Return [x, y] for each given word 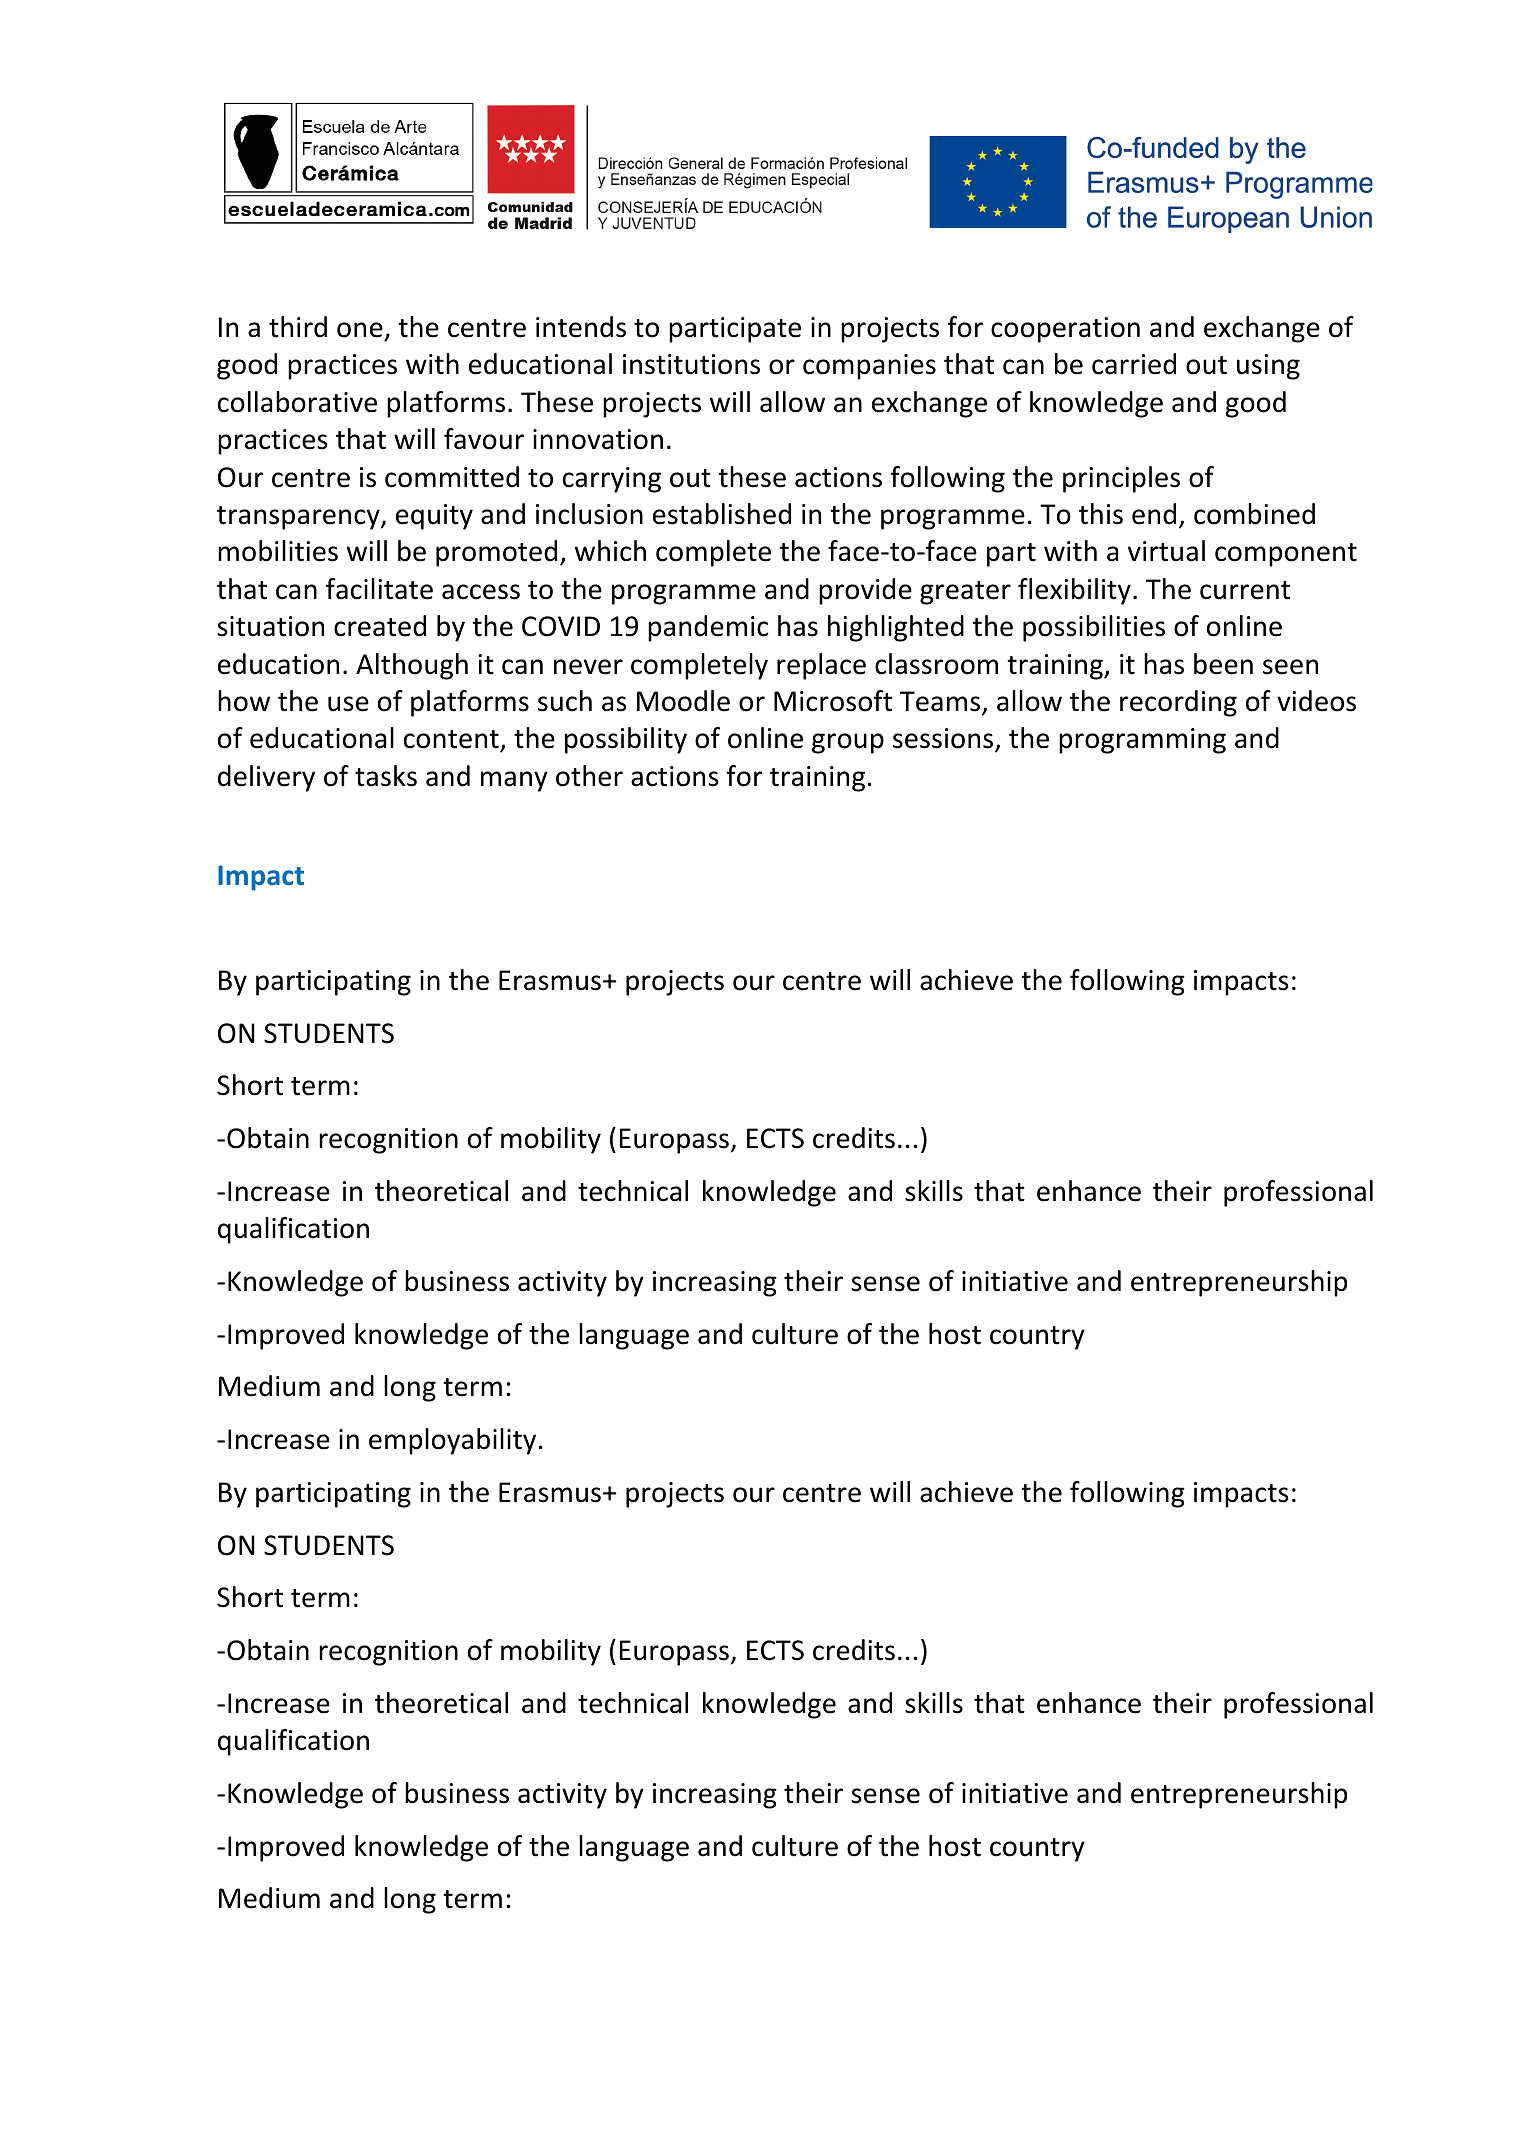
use [348, 704]
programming [1142, 741]
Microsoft [833, 701]
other [589, 776]
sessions [944, 740]
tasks [386, 776]
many [514, 781]
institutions [691, 364]
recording [1178, 703]
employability [452, 1441]
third [298, 327]
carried [1134, 364]
